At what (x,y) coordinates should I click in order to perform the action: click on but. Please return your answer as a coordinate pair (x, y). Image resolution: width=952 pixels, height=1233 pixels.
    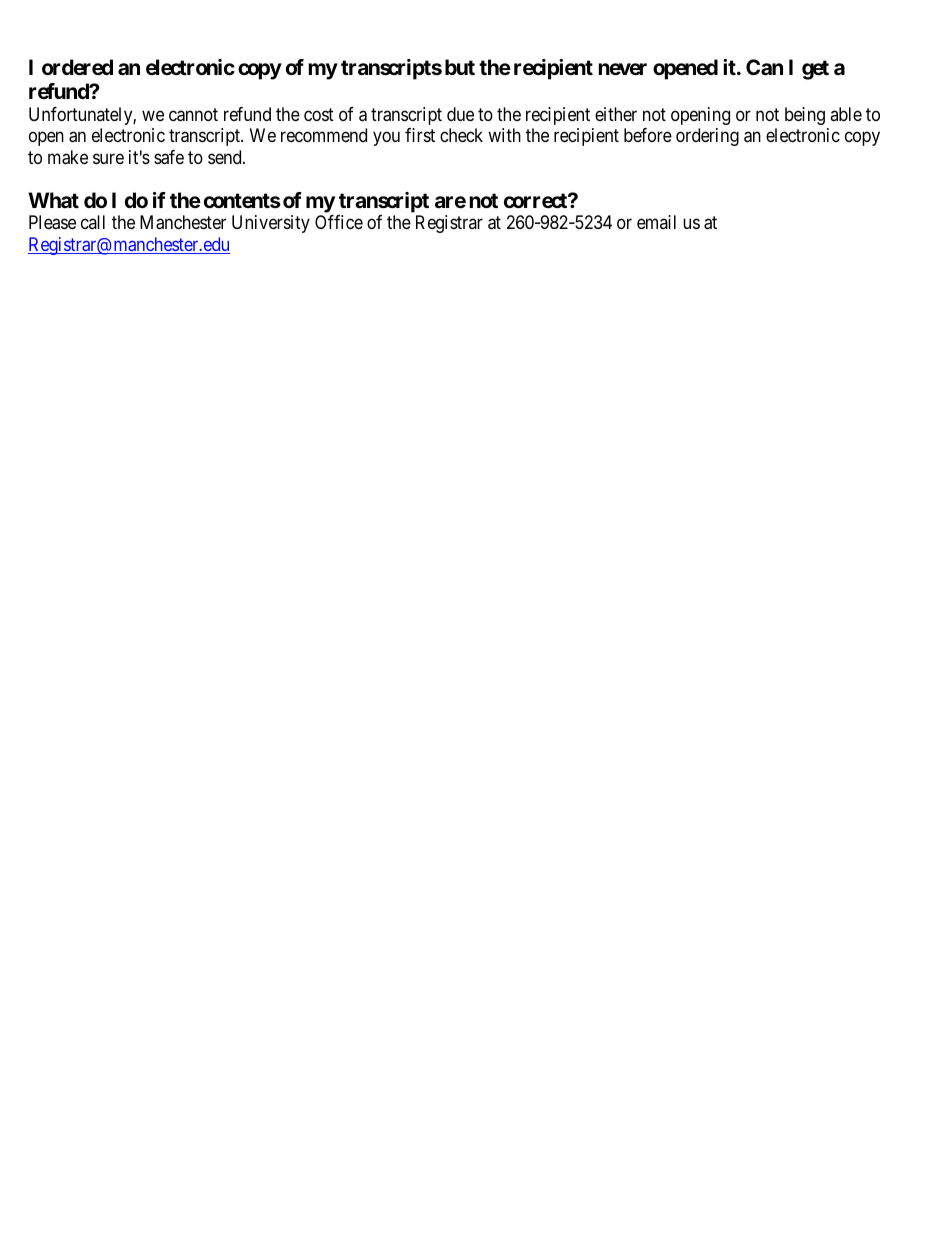
    Looking at the image, I should click on (460, 67).
